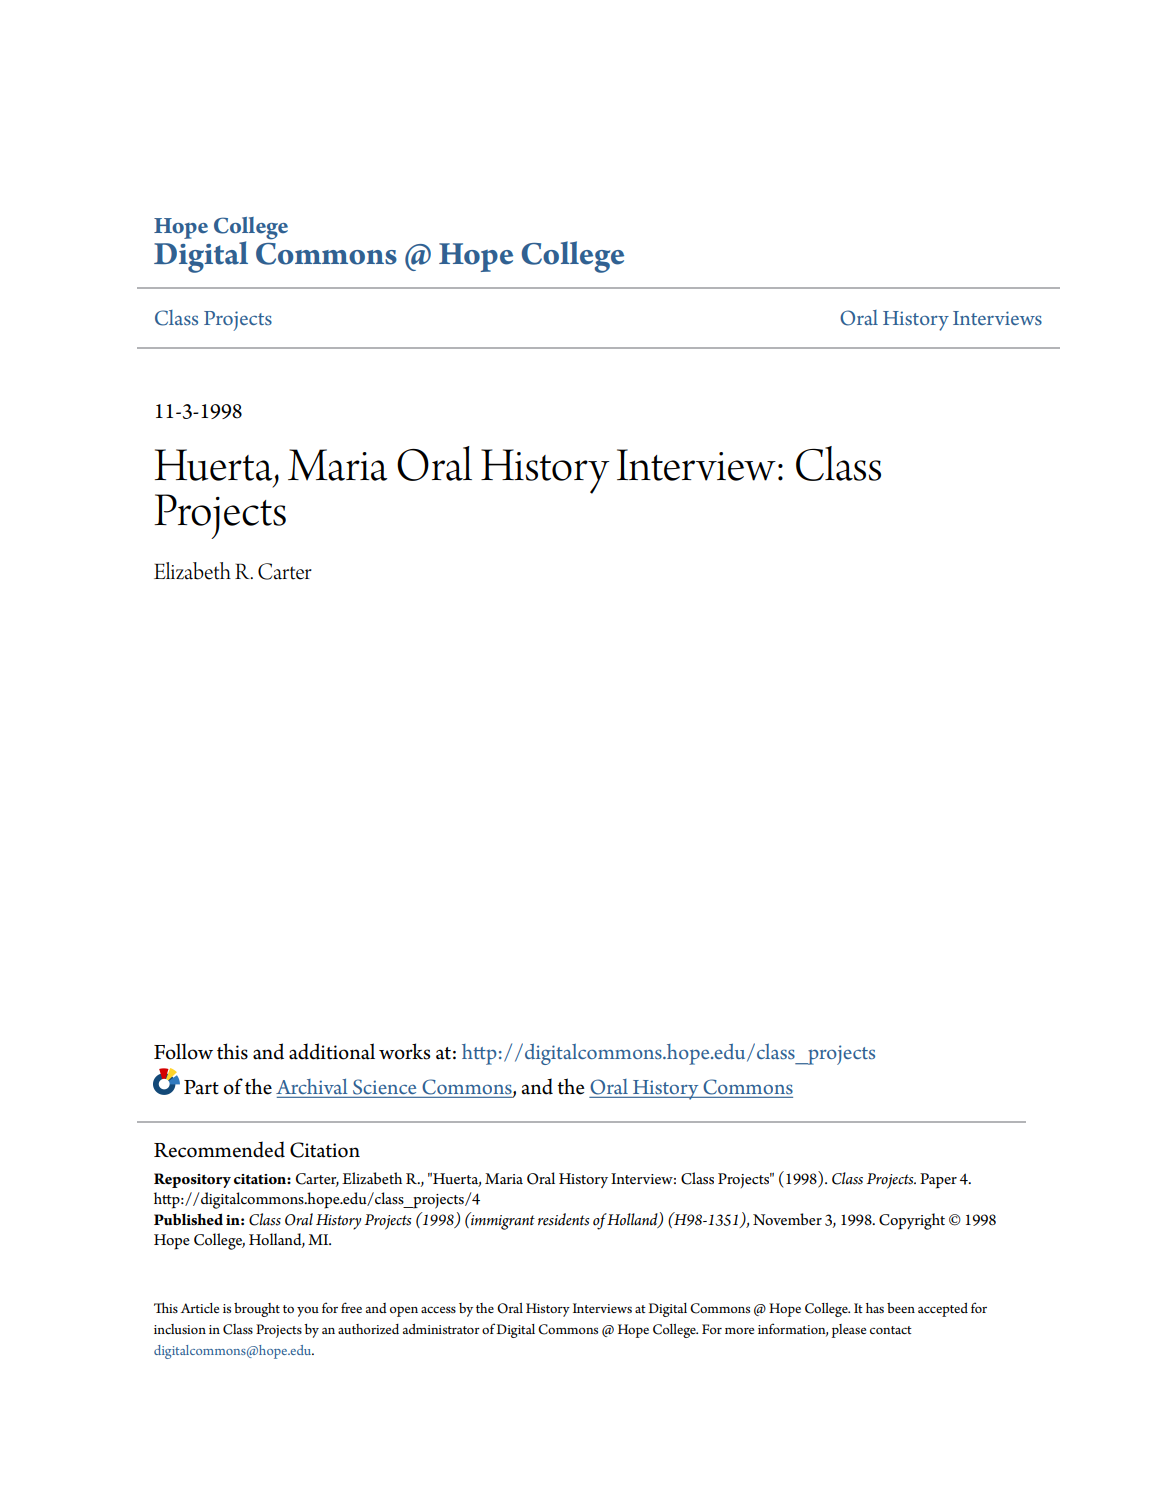 This screenshot has height=1504, width=1162. I want to click on Recommended, so click(219, 1149).
